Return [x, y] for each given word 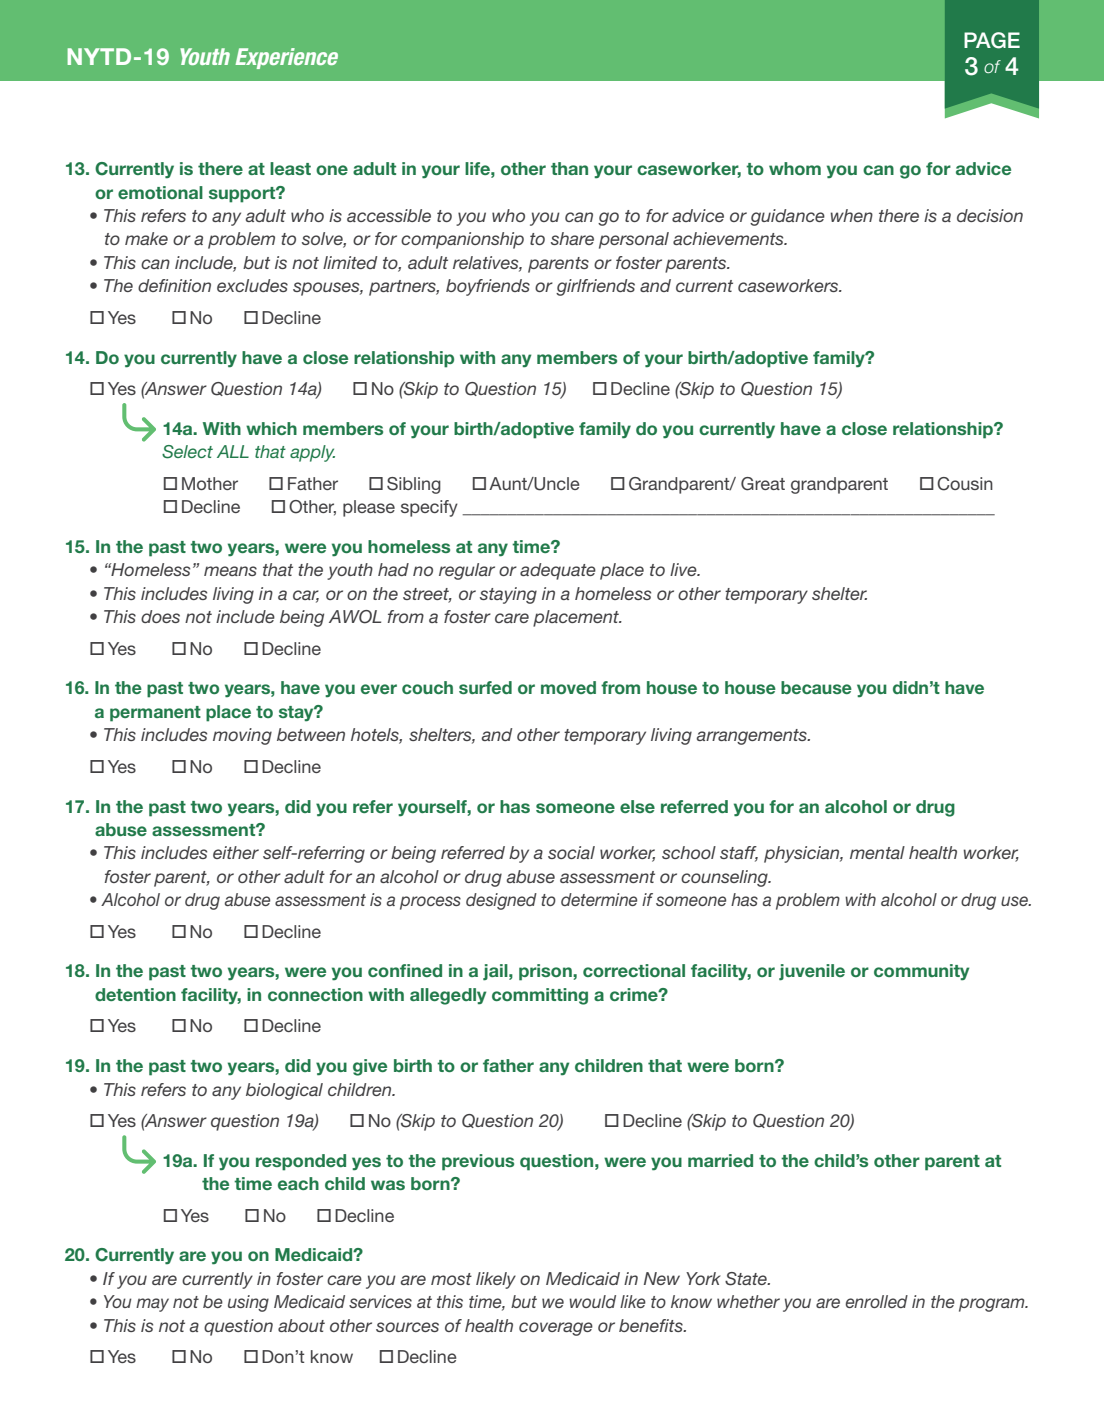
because [816, 687]
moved [568, 687]
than [569, 168]
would [592, 1301]
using [248, 1303]
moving [242, 736]
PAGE [992, 40]
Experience [286, 58]
